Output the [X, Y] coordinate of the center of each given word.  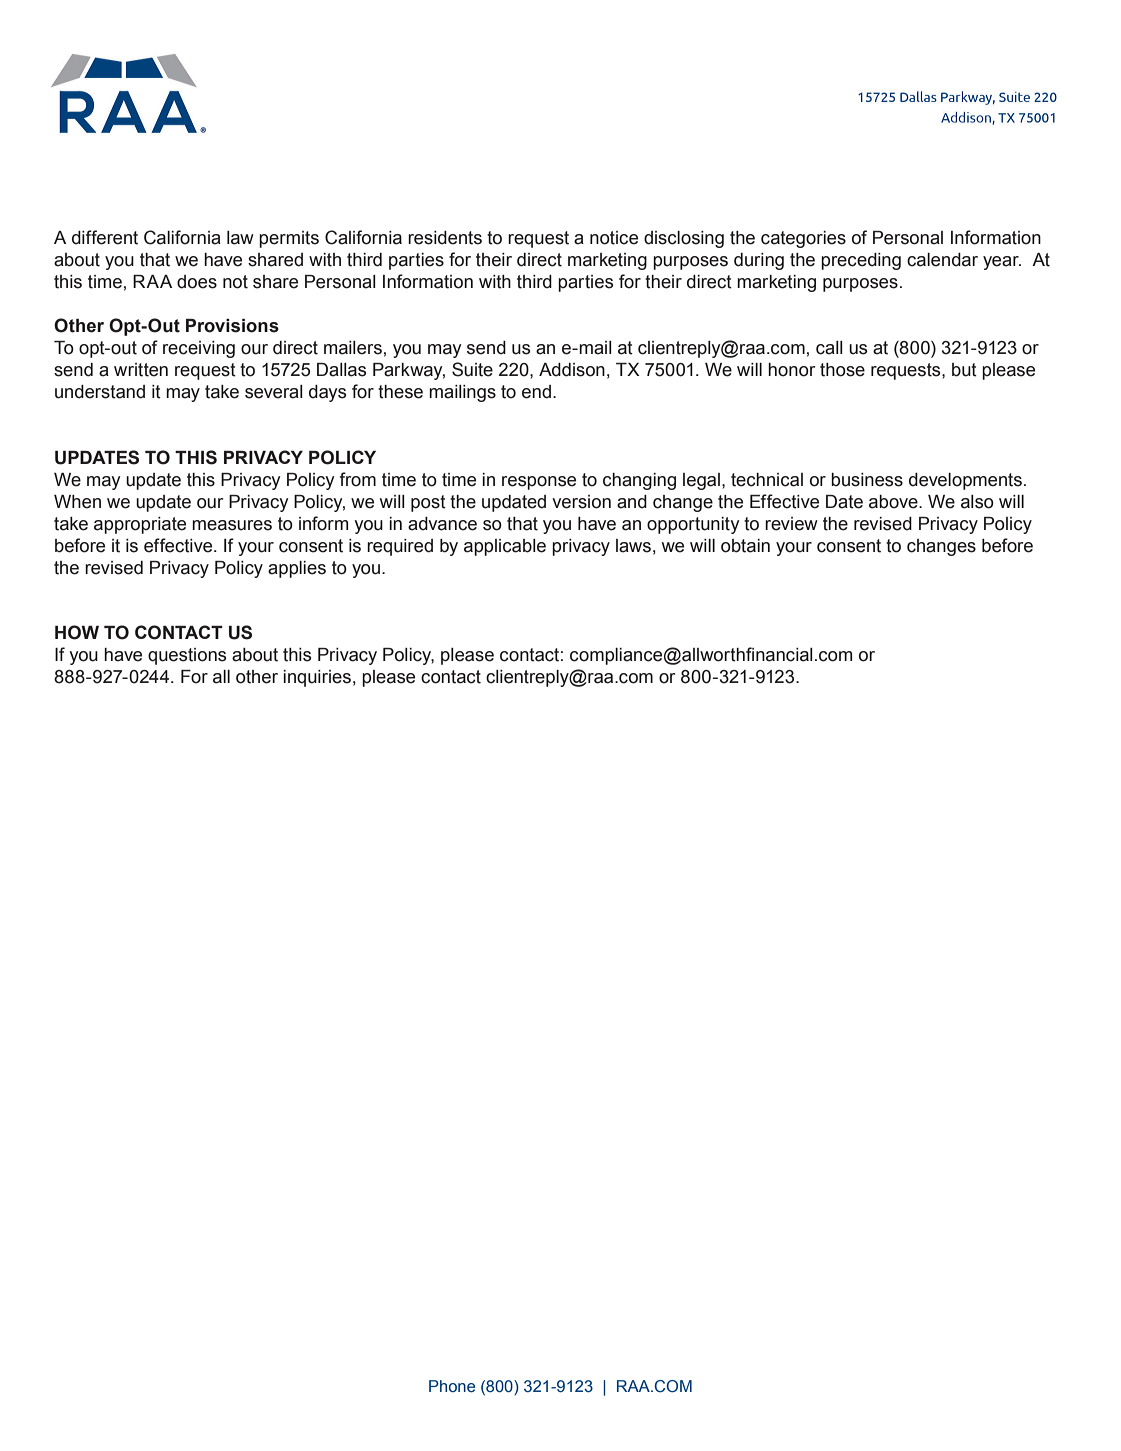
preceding [861, 261]
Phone [452, 1386]
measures [232, 525]
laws [633, 546]
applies [297, 569]
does [197, 282]
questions [187, 656]
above [894, 502]
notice [614, 238]
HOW [77, 632]
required [400, 547]
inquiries [317, 678]
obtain [745, 546]
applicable [505, 547]
